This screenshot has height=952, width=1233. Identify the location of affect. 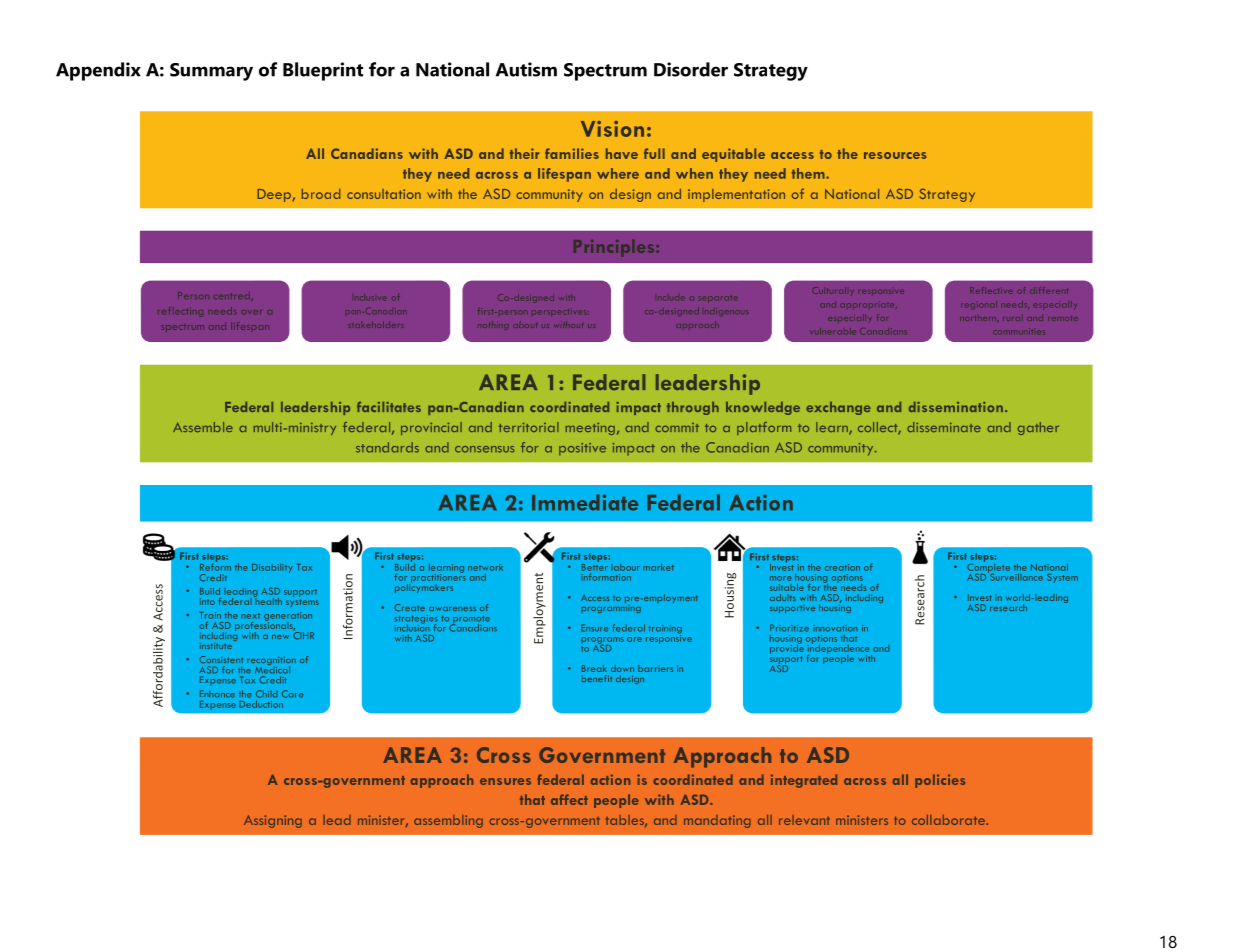
(569, 799).
